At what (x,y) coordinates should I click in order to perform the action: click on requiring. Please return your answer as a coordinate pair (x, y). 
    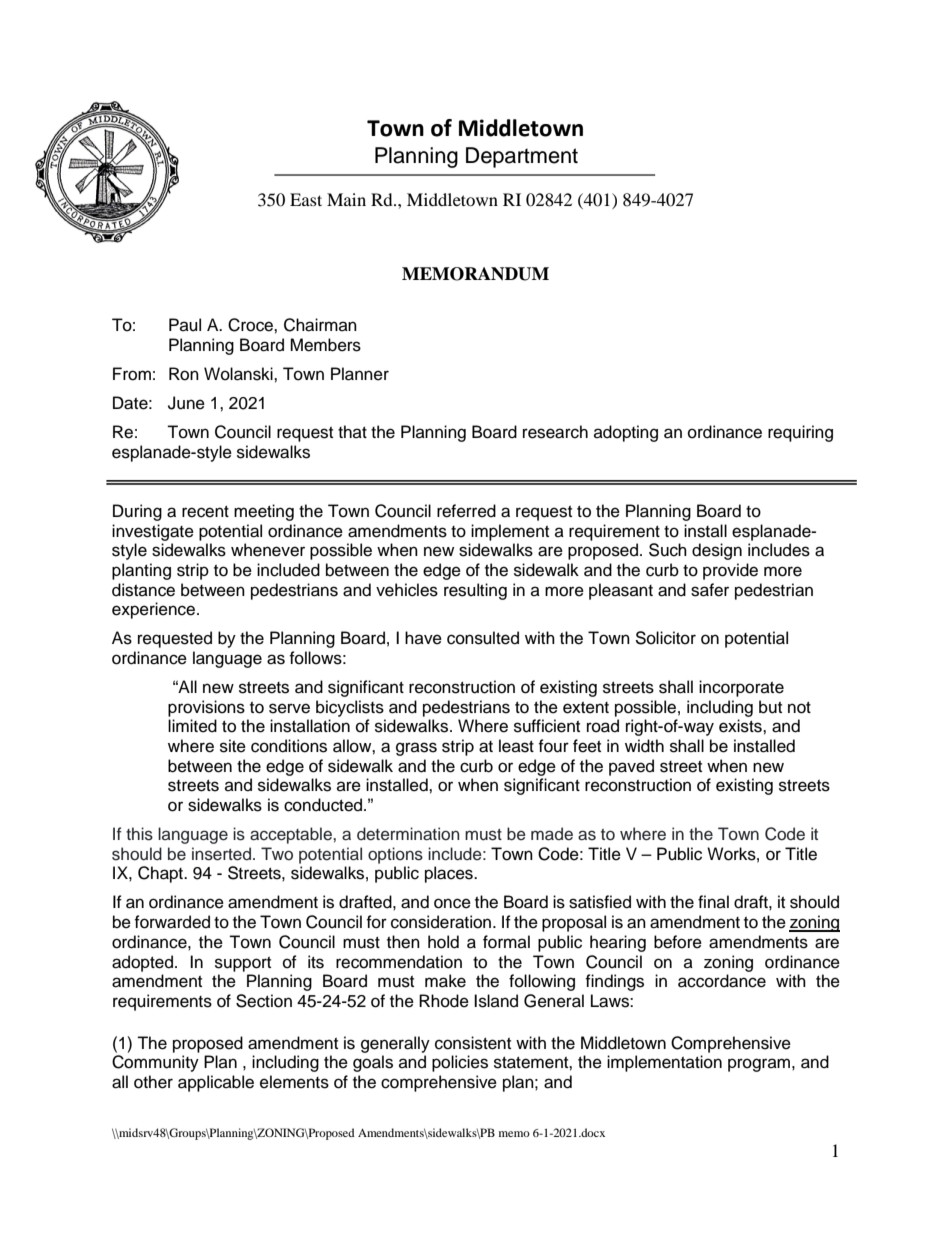
    Looking at the image, I should click on (800, 433).
